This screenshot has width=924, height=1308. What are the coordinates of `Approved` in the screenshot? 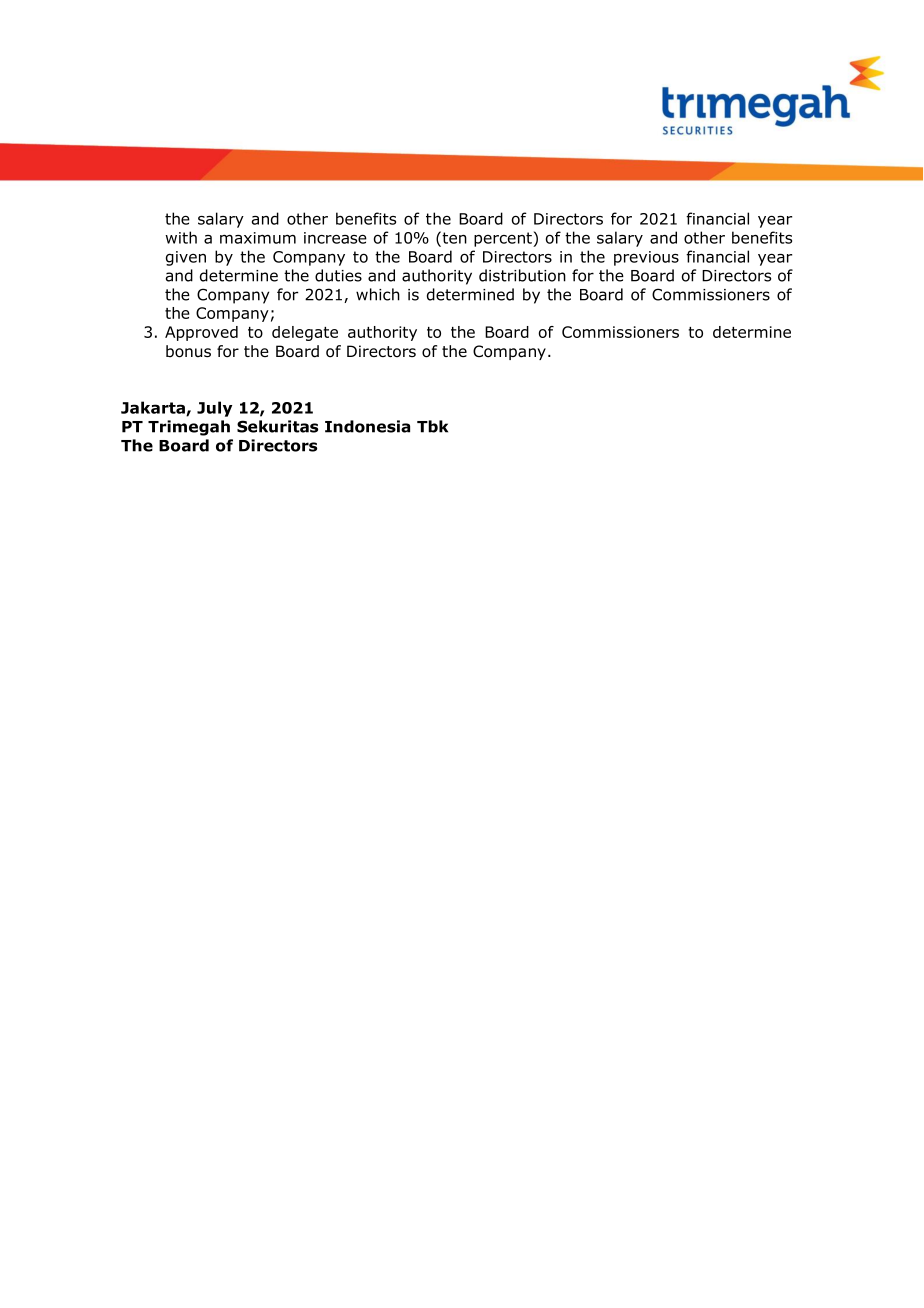 It's located at (201, 333).
